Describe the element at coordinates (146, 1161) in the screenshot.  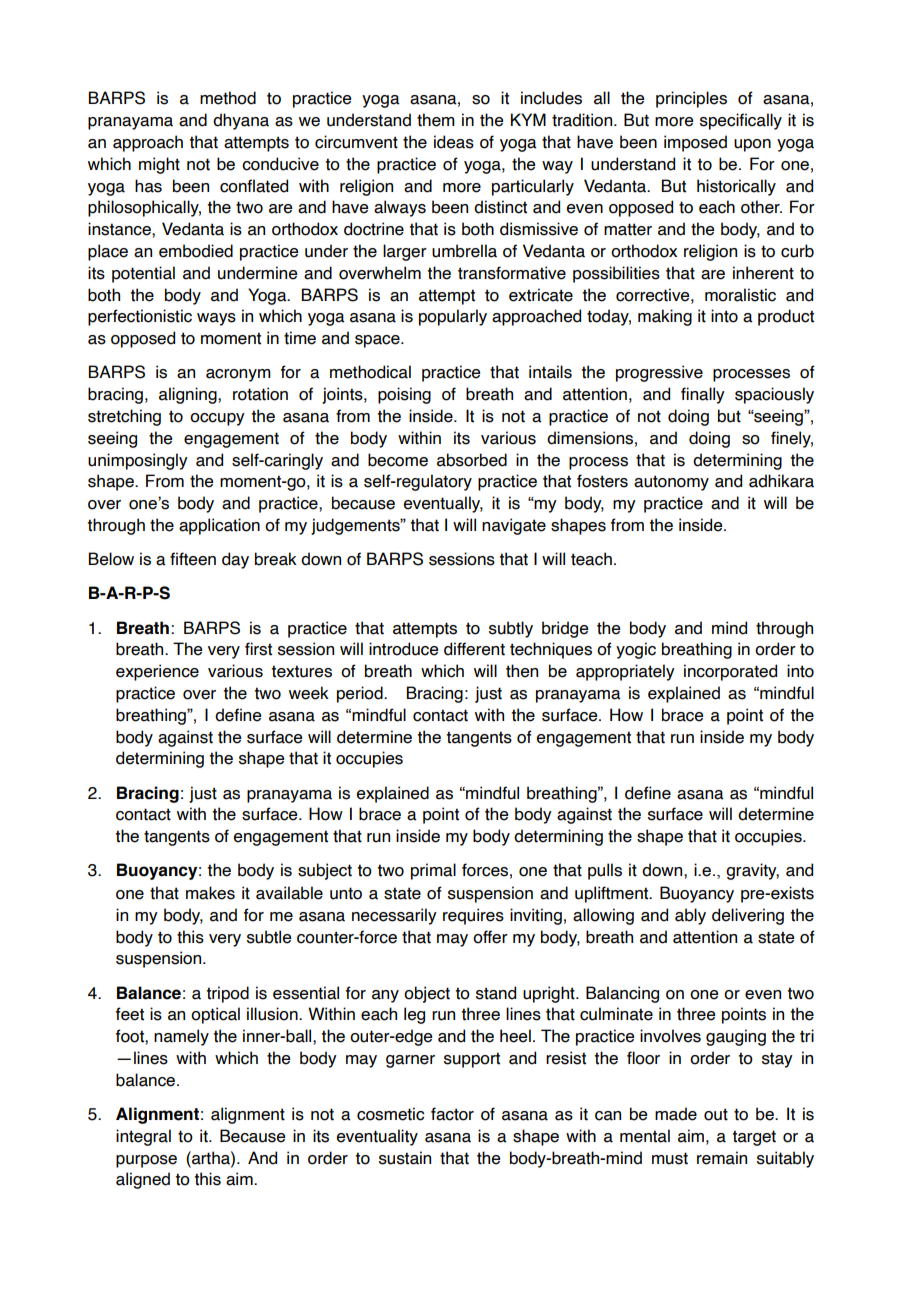
I see `purpose` at that location.
